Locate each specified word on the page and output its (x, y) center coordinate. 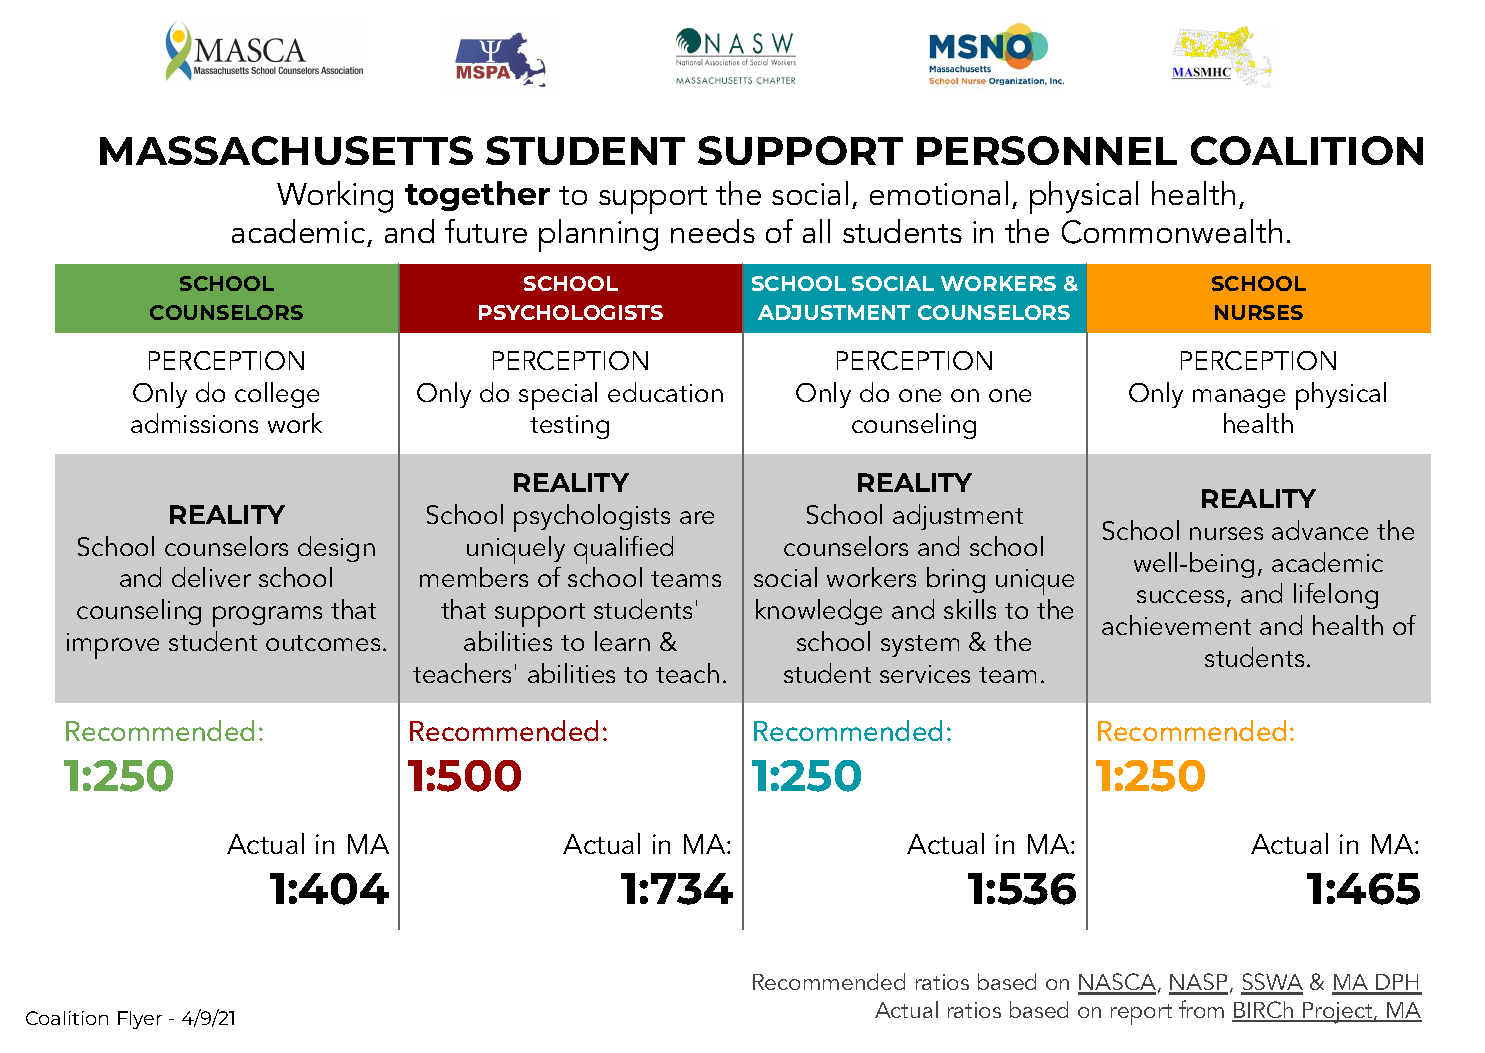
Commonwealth (1172, 231)
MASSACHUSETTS (286, 150)
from (1201, 1009)
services (925, 674)
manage (1239, 398)
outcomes (323, 643)
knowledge (819, 612)
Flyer (140, 1020)
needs (713, 231)
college (277, 395)
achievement (1176, 625)
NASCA (1118, 983)
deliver (211, 577)
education (665, 392)
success (1180, 596)
